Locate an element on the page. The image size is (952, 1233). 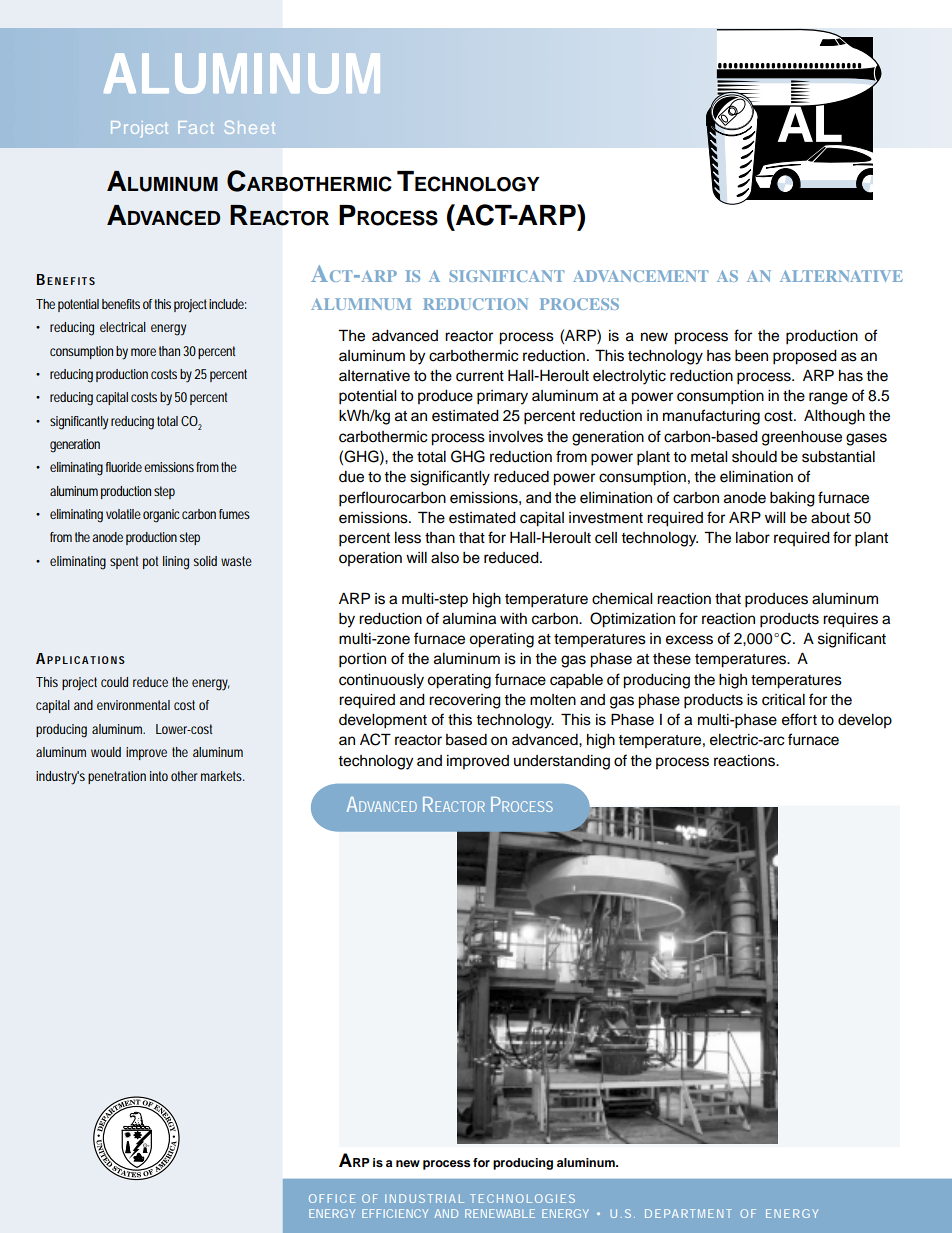
critical is located at coordinates (783, 700).
